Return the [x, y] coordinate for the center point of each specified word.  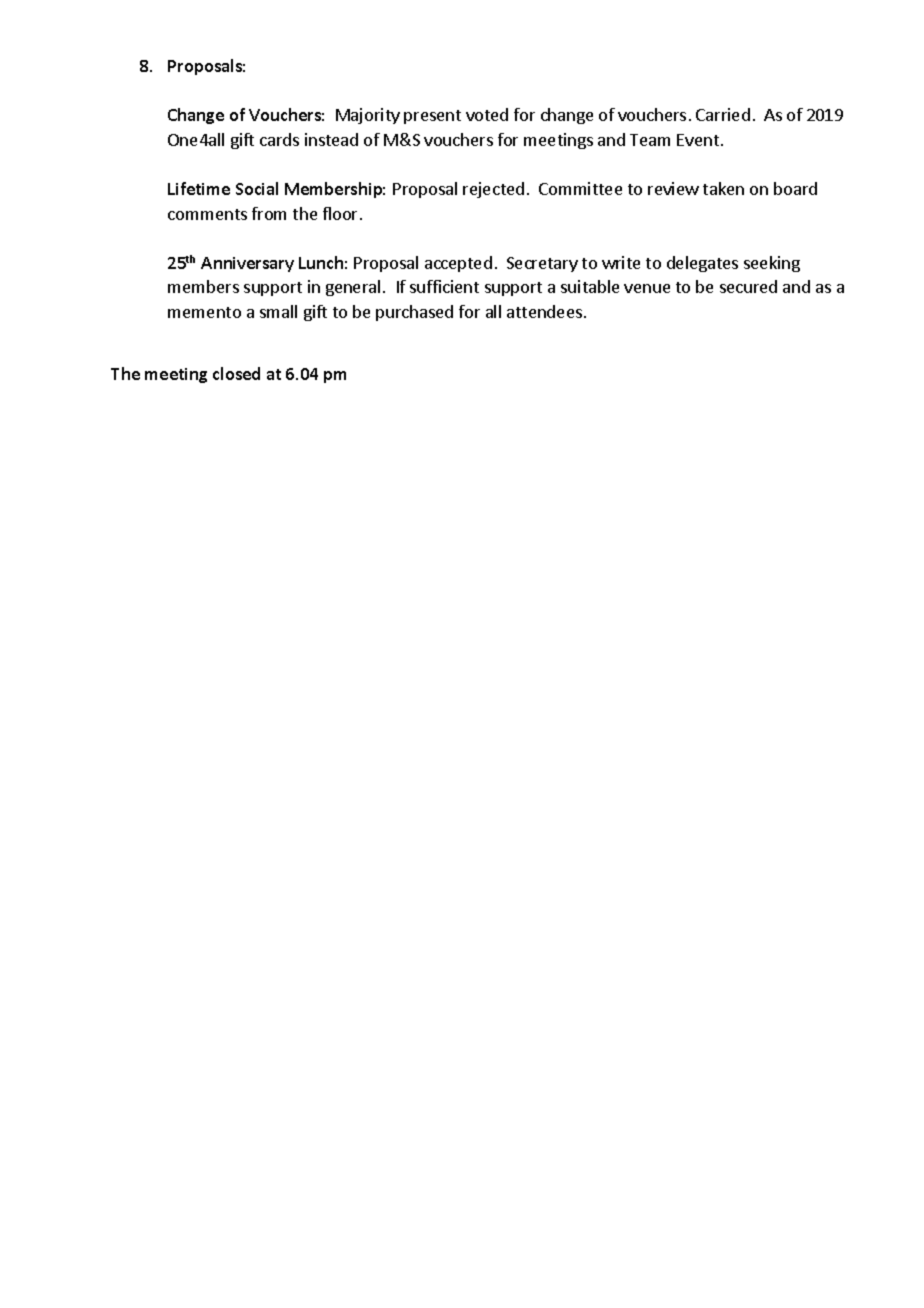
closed [236, 373]
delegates [702, 264]
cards [279, 139]
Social [257, 188]
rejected [493, 190]
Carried [723, 114]
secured [748, 286]
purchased [414, 313]
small [278, 311]
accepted [458, 264]
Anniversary [247, 264]
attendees [544, 311]
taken [723, 188]
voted [487, 114]
